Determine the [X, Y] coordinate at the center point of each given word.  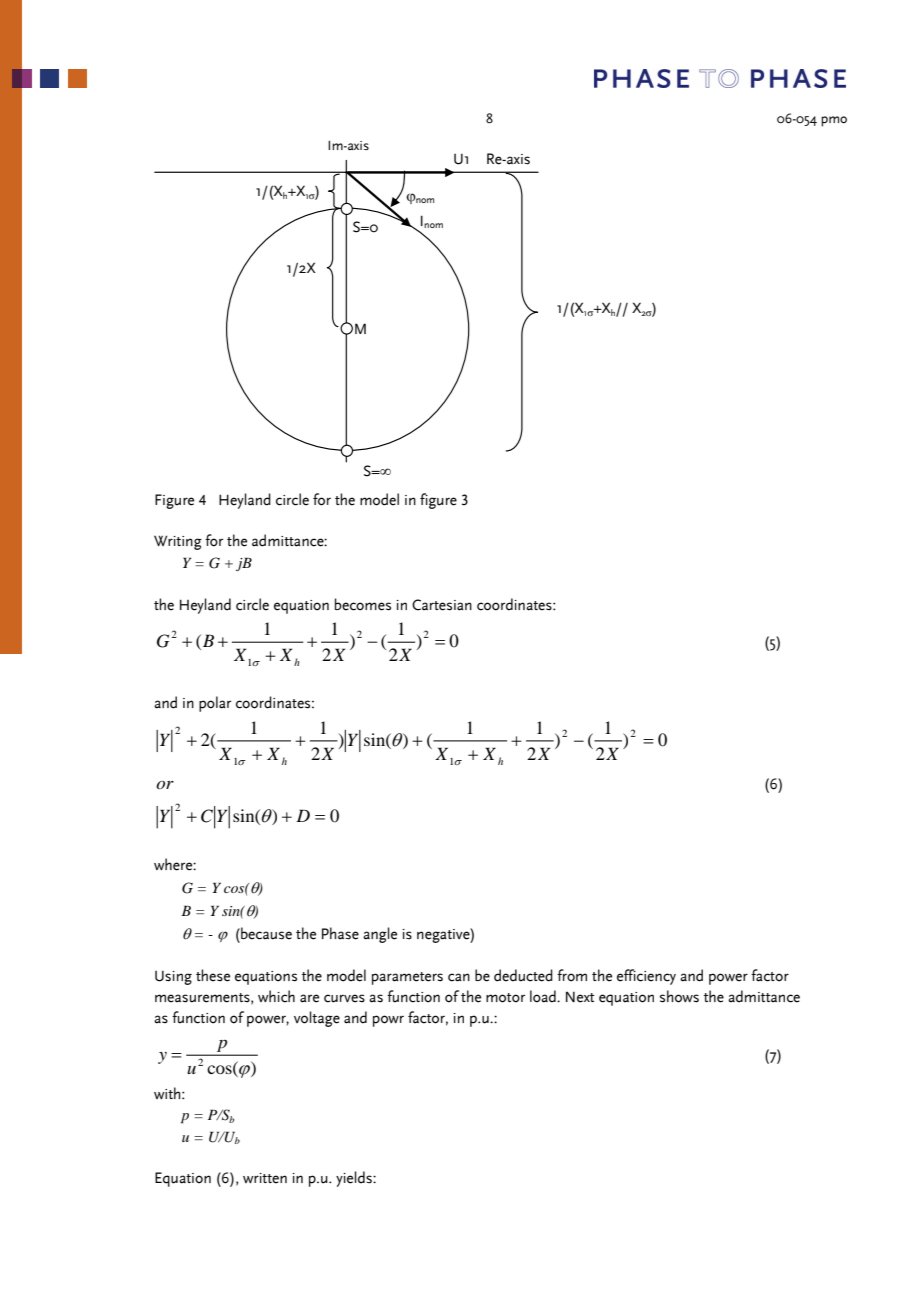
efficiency [646, 977]
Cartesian [442, 605]
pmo [834, 121]
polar [215, 704]
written [265, 1178]
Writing [178, 542]
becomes [363, 604]
